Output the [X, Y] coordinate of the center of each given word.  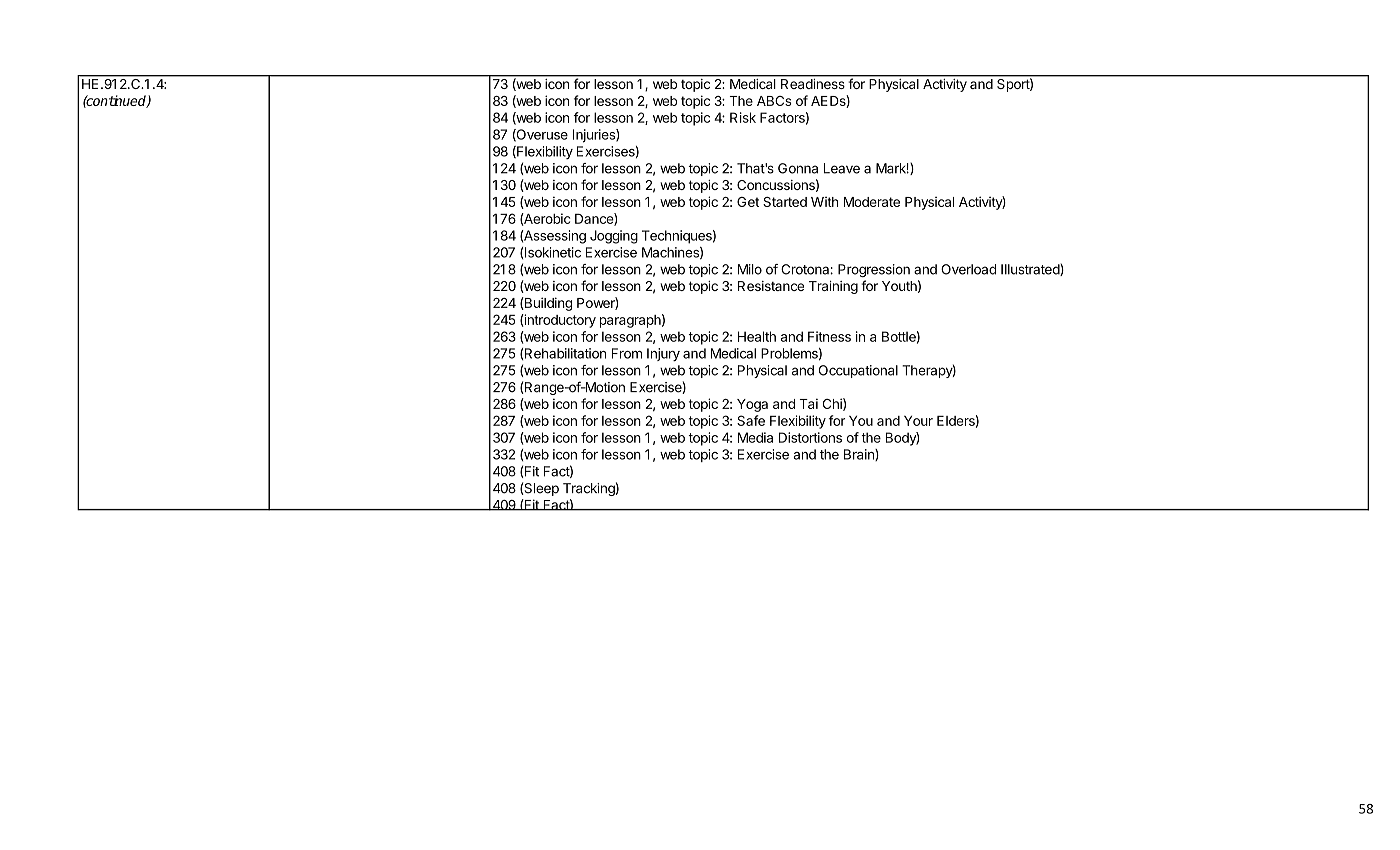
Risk [743, 117]
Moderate [872, 202]
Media [755, 437]
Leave [842, 168]
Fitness [829, 336]
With [824, 202]
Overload [968, 269]
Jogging [614, 237]
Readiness [812, 84]
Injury [663, 354]
